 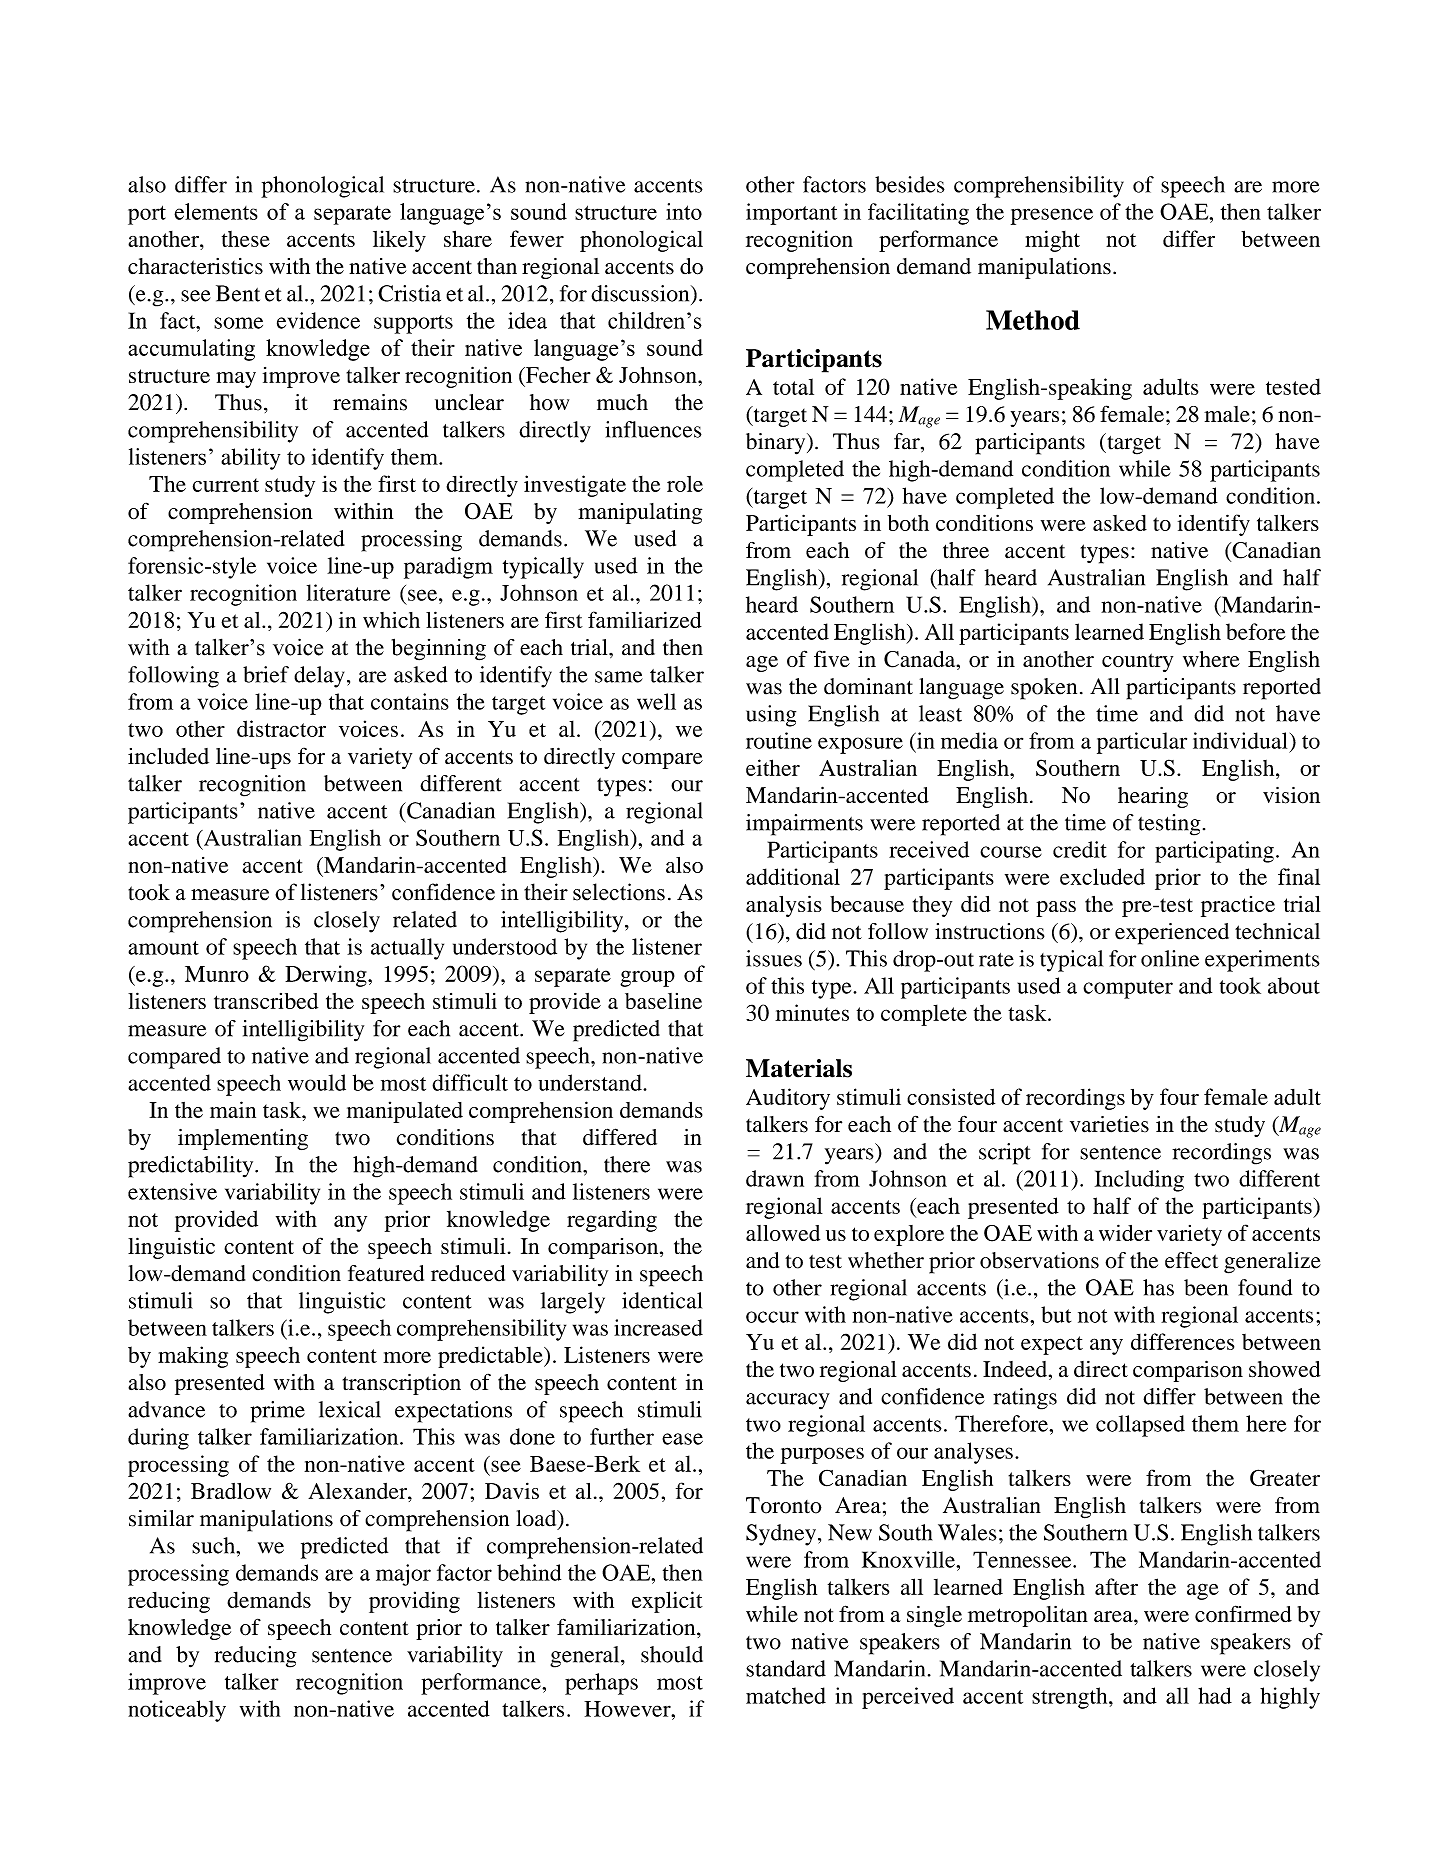 I want to click on using, so click(x=771, y=716).
